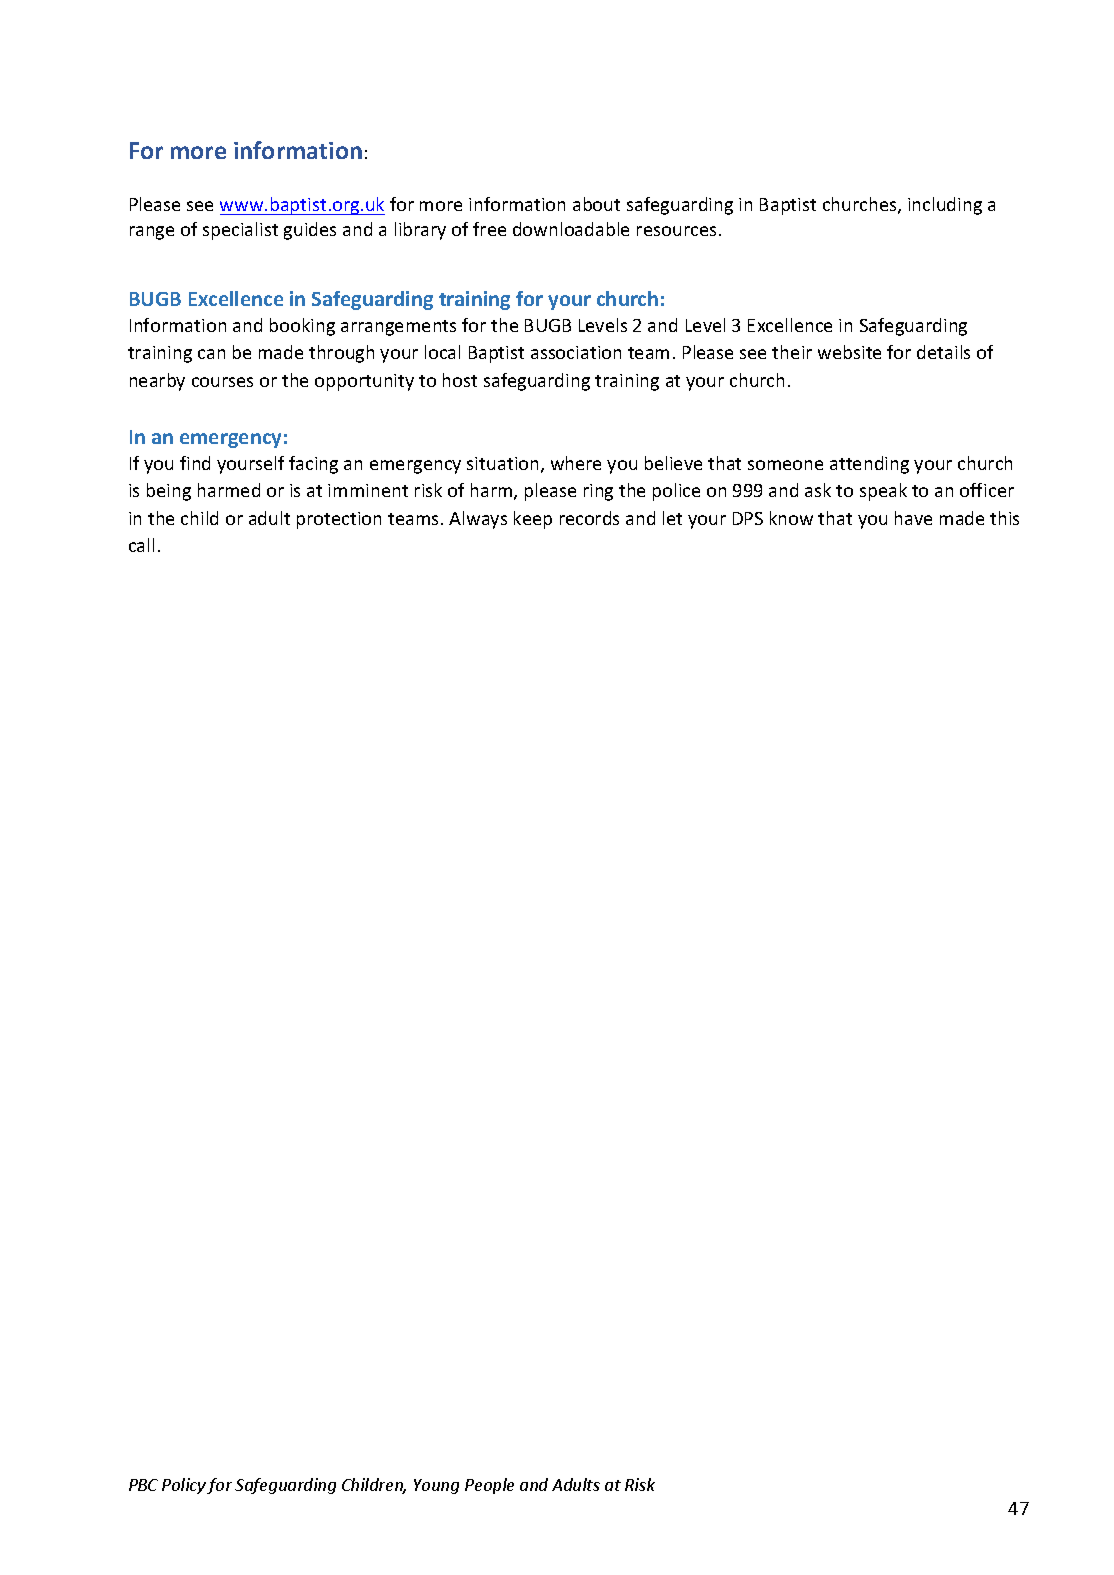  What do you see at coordinates (791, 518) in the screenshot?
I see `know` at bounding box center [791, 518].
